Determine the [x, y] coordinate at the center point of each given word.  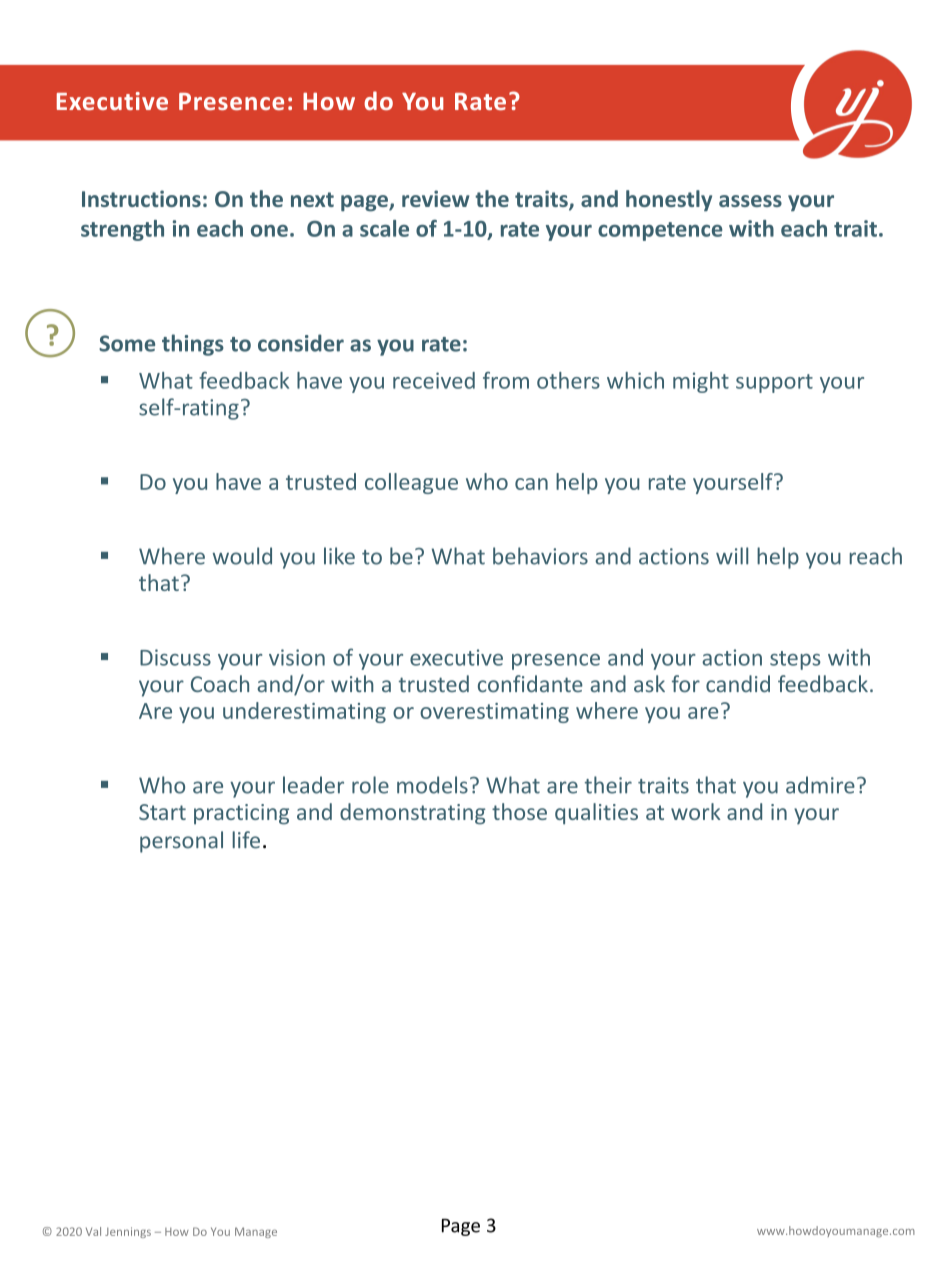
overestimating [494, 713]
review [436, 198]
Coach [220, 683]
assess [750, 201]
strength [122, 230]
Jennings [128, 1232]
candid [738, 683]
